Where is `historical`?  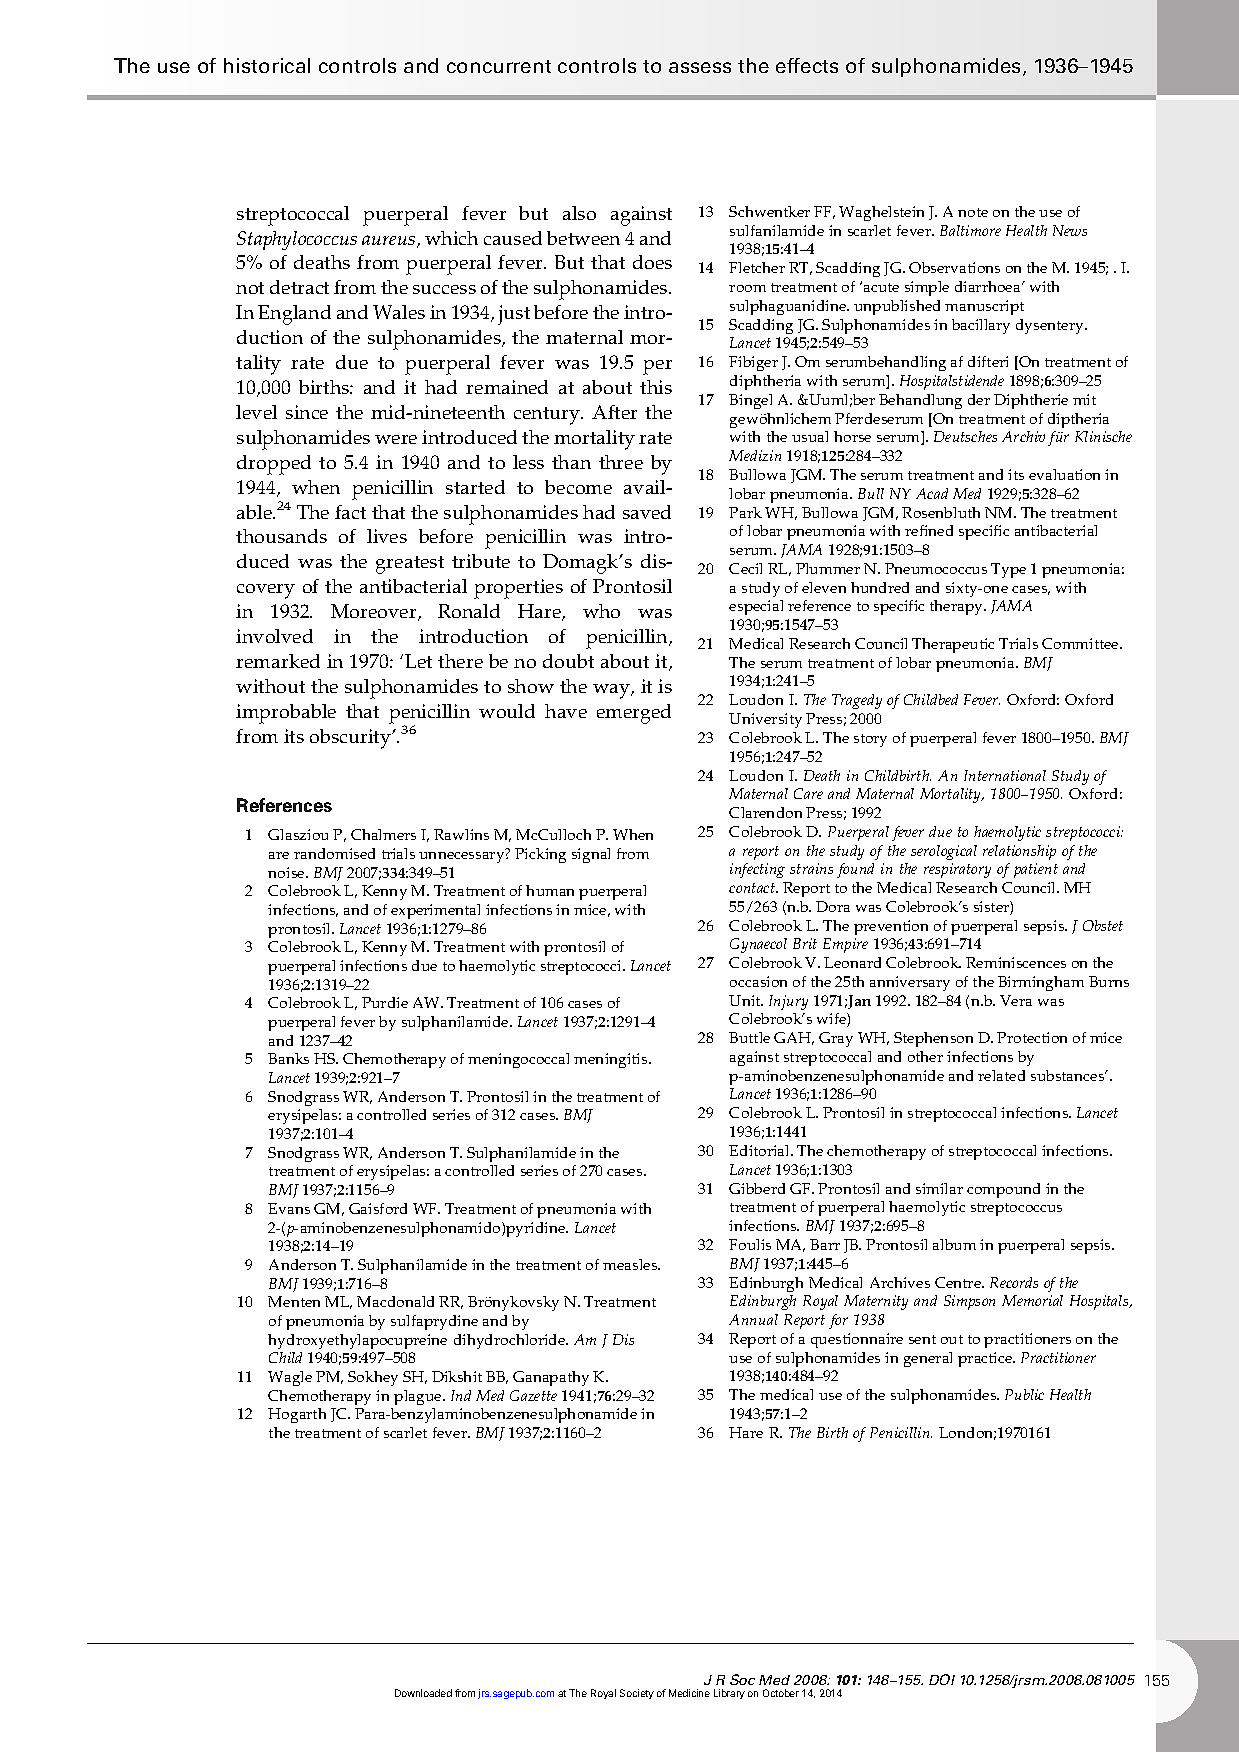 historical is located at coordinates (267, 65).
